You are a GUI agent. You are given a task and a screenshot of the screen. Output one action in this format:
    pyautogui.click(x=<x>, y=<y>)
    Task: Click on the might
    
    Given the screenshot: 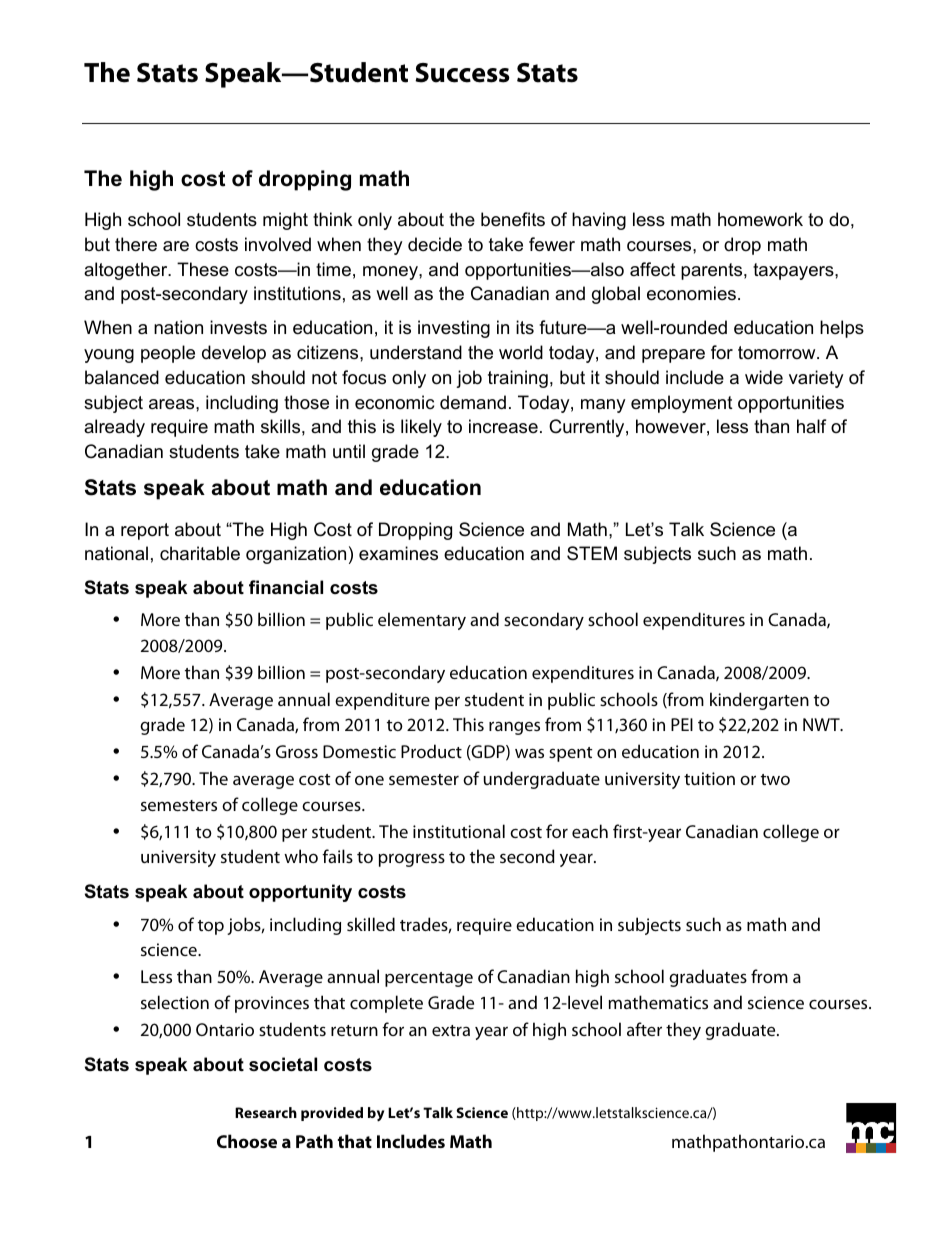 What is the action you would take?
    pyautogui.click(x=285, y=221)
